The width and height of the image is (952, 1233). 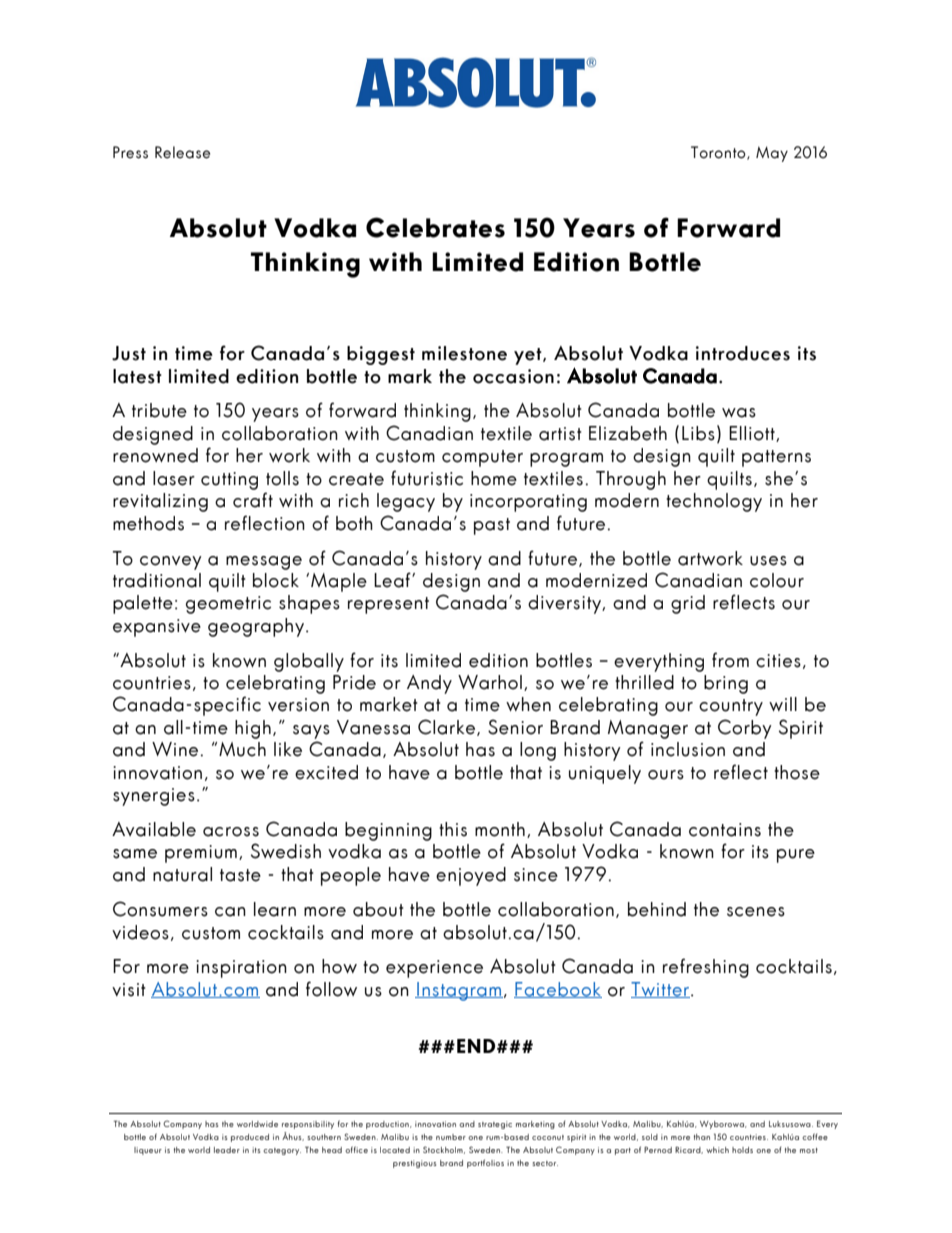 What do you see at coordinates (719, 153) in the image?
I see `Toronto` at bounding box center [719, 153].
